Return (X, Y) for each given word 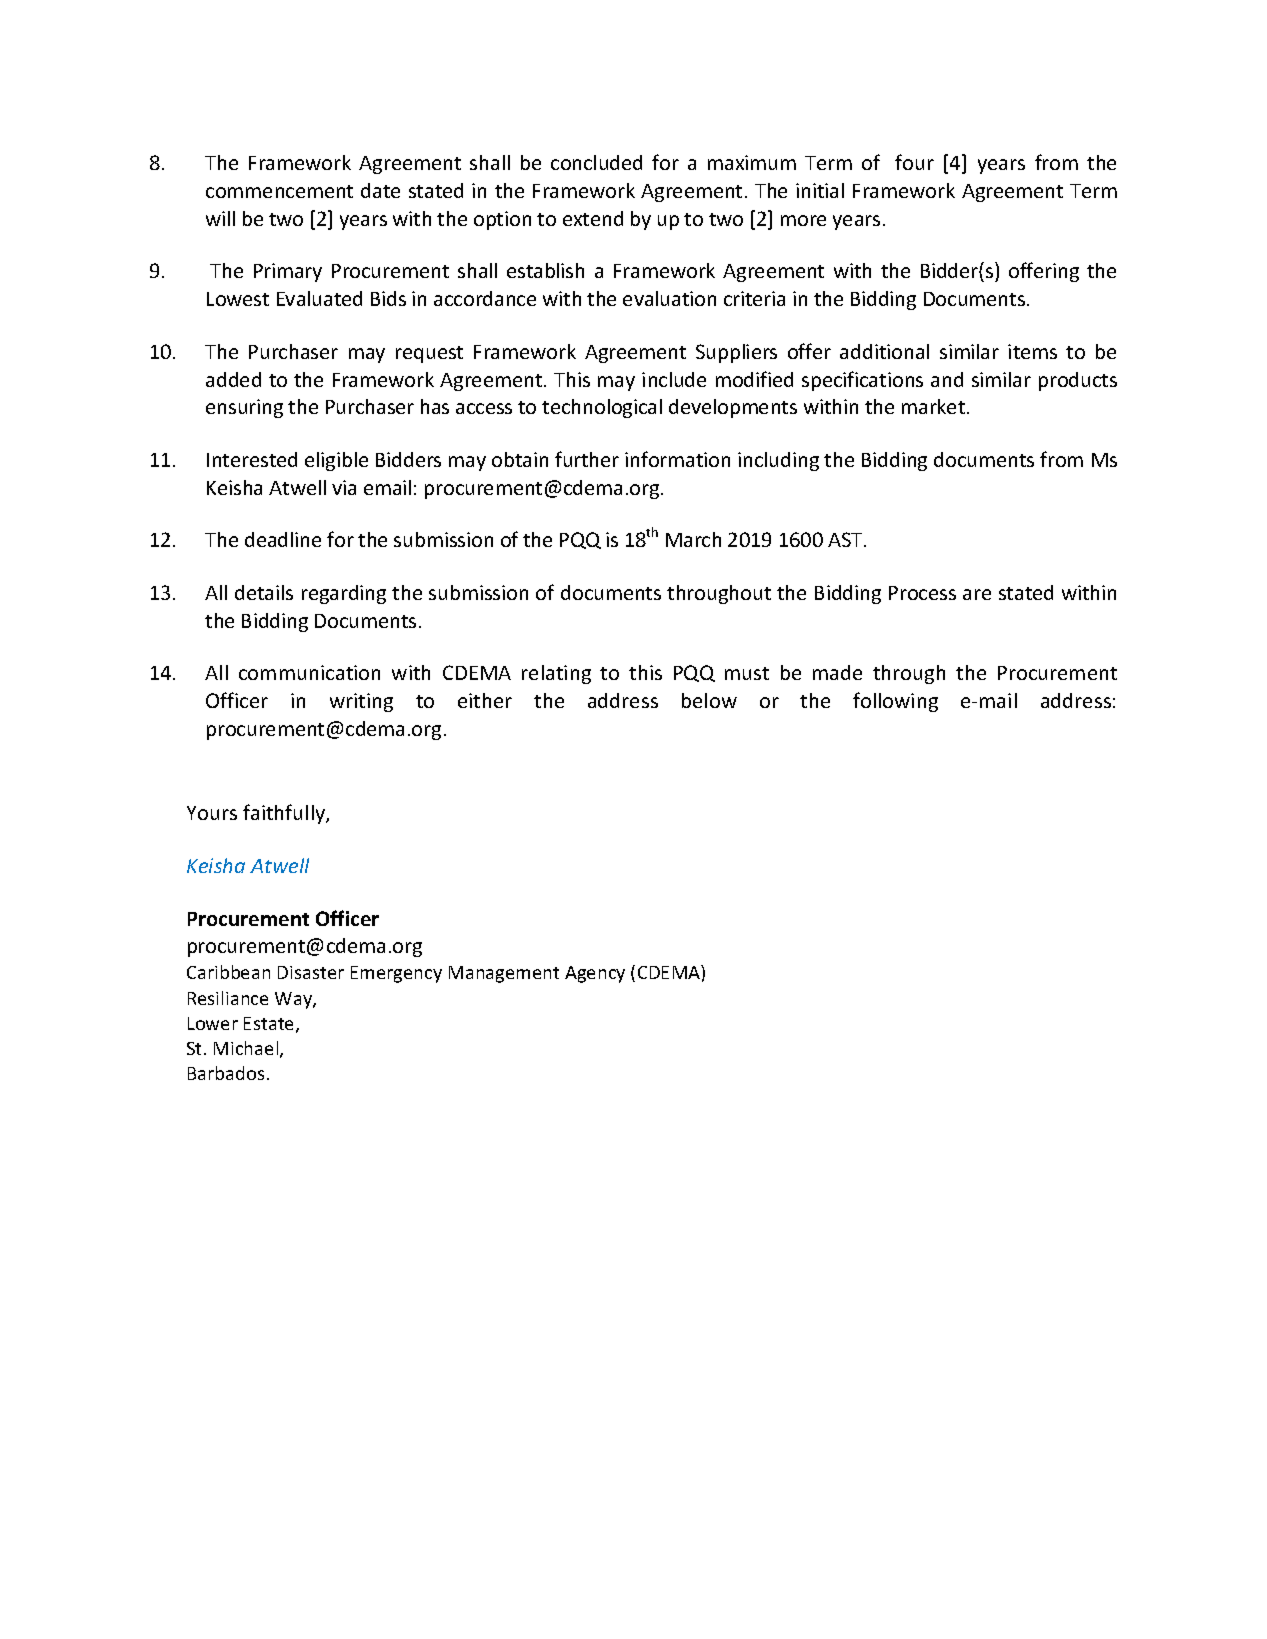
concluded (596, 162)
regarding (344, 594)
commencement (279, 191)
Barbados (226, 1073)
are (977, 594)
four (914, 162)
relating (556, 674)
